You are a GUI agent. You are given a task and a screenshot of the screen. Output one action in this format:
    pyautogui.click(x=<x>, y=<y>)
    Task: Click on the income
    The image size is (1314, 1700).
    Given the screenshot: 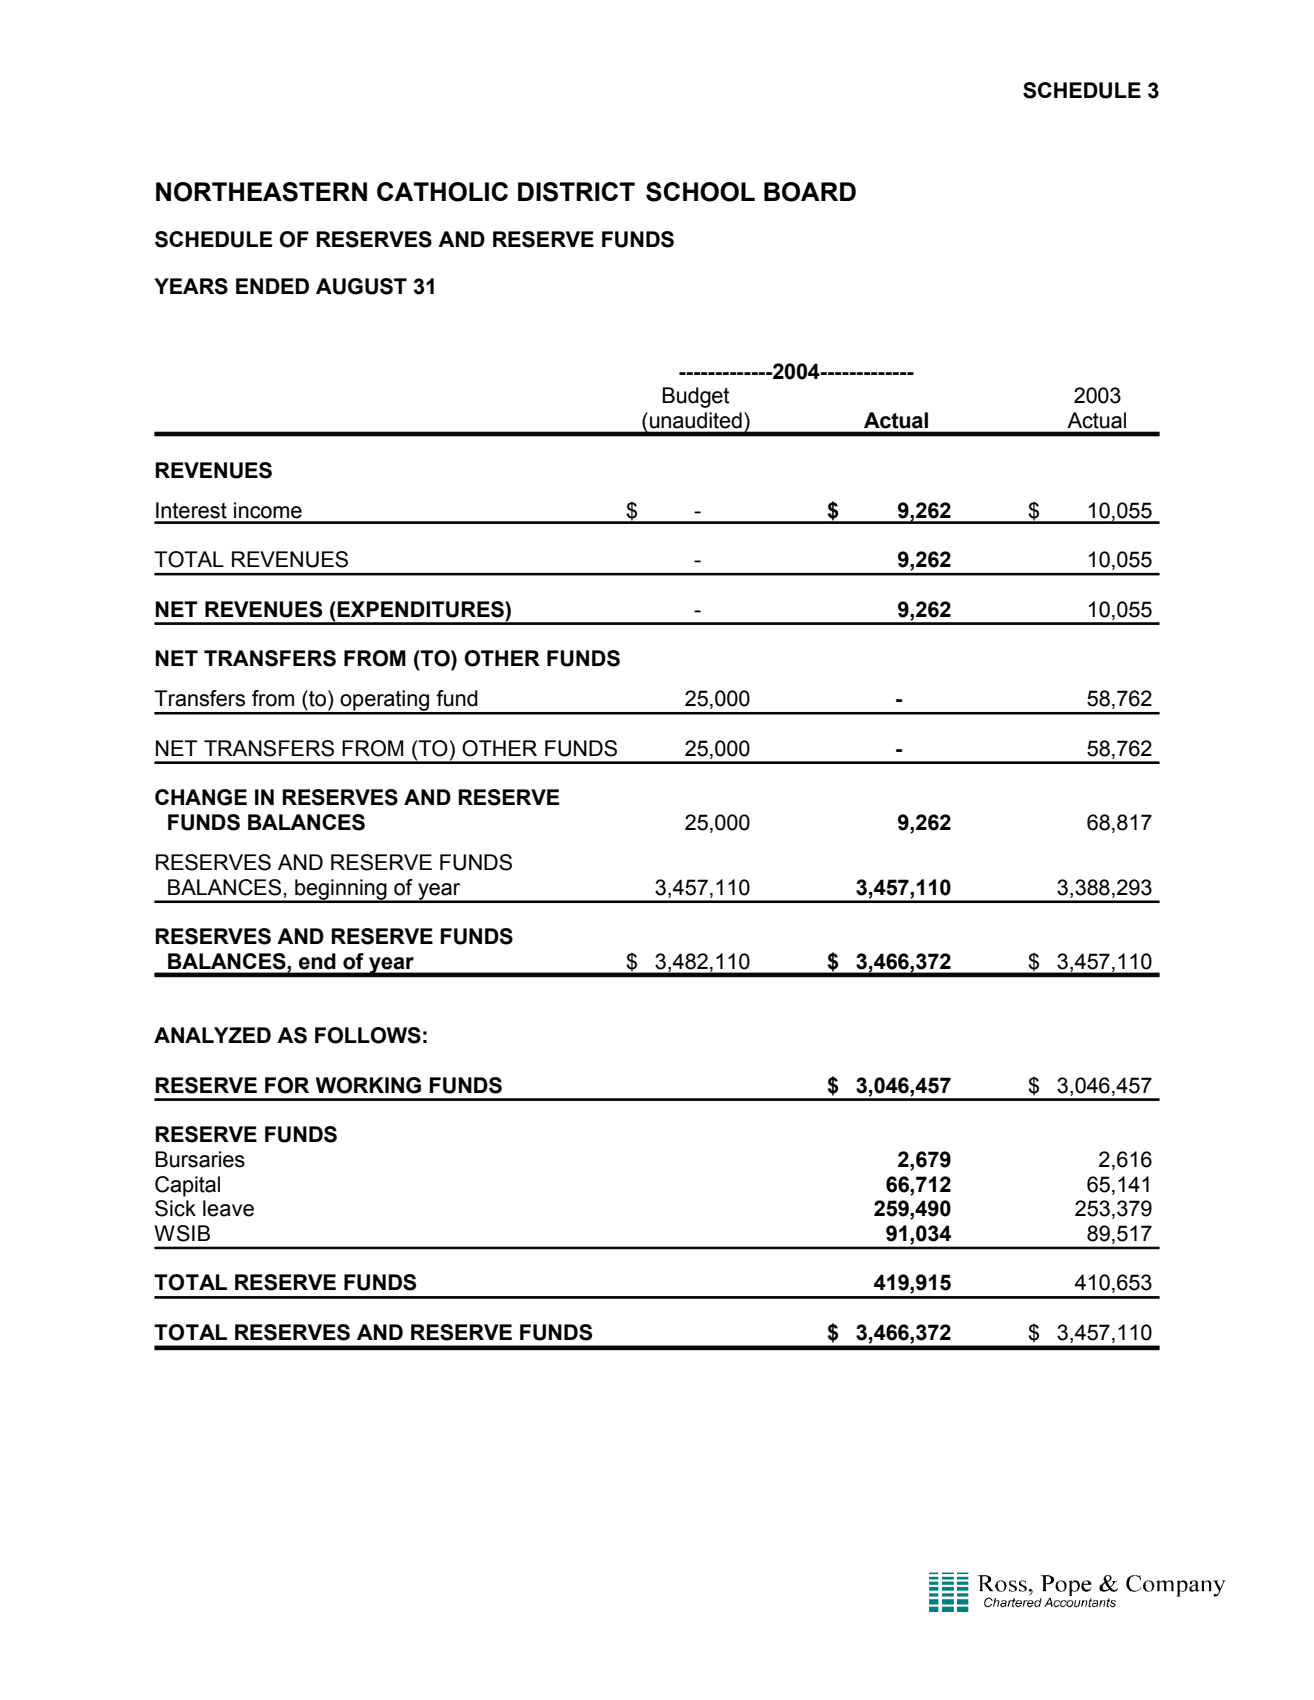 What is the action you would take?
    pyautogui.click(x=268, y=510)
